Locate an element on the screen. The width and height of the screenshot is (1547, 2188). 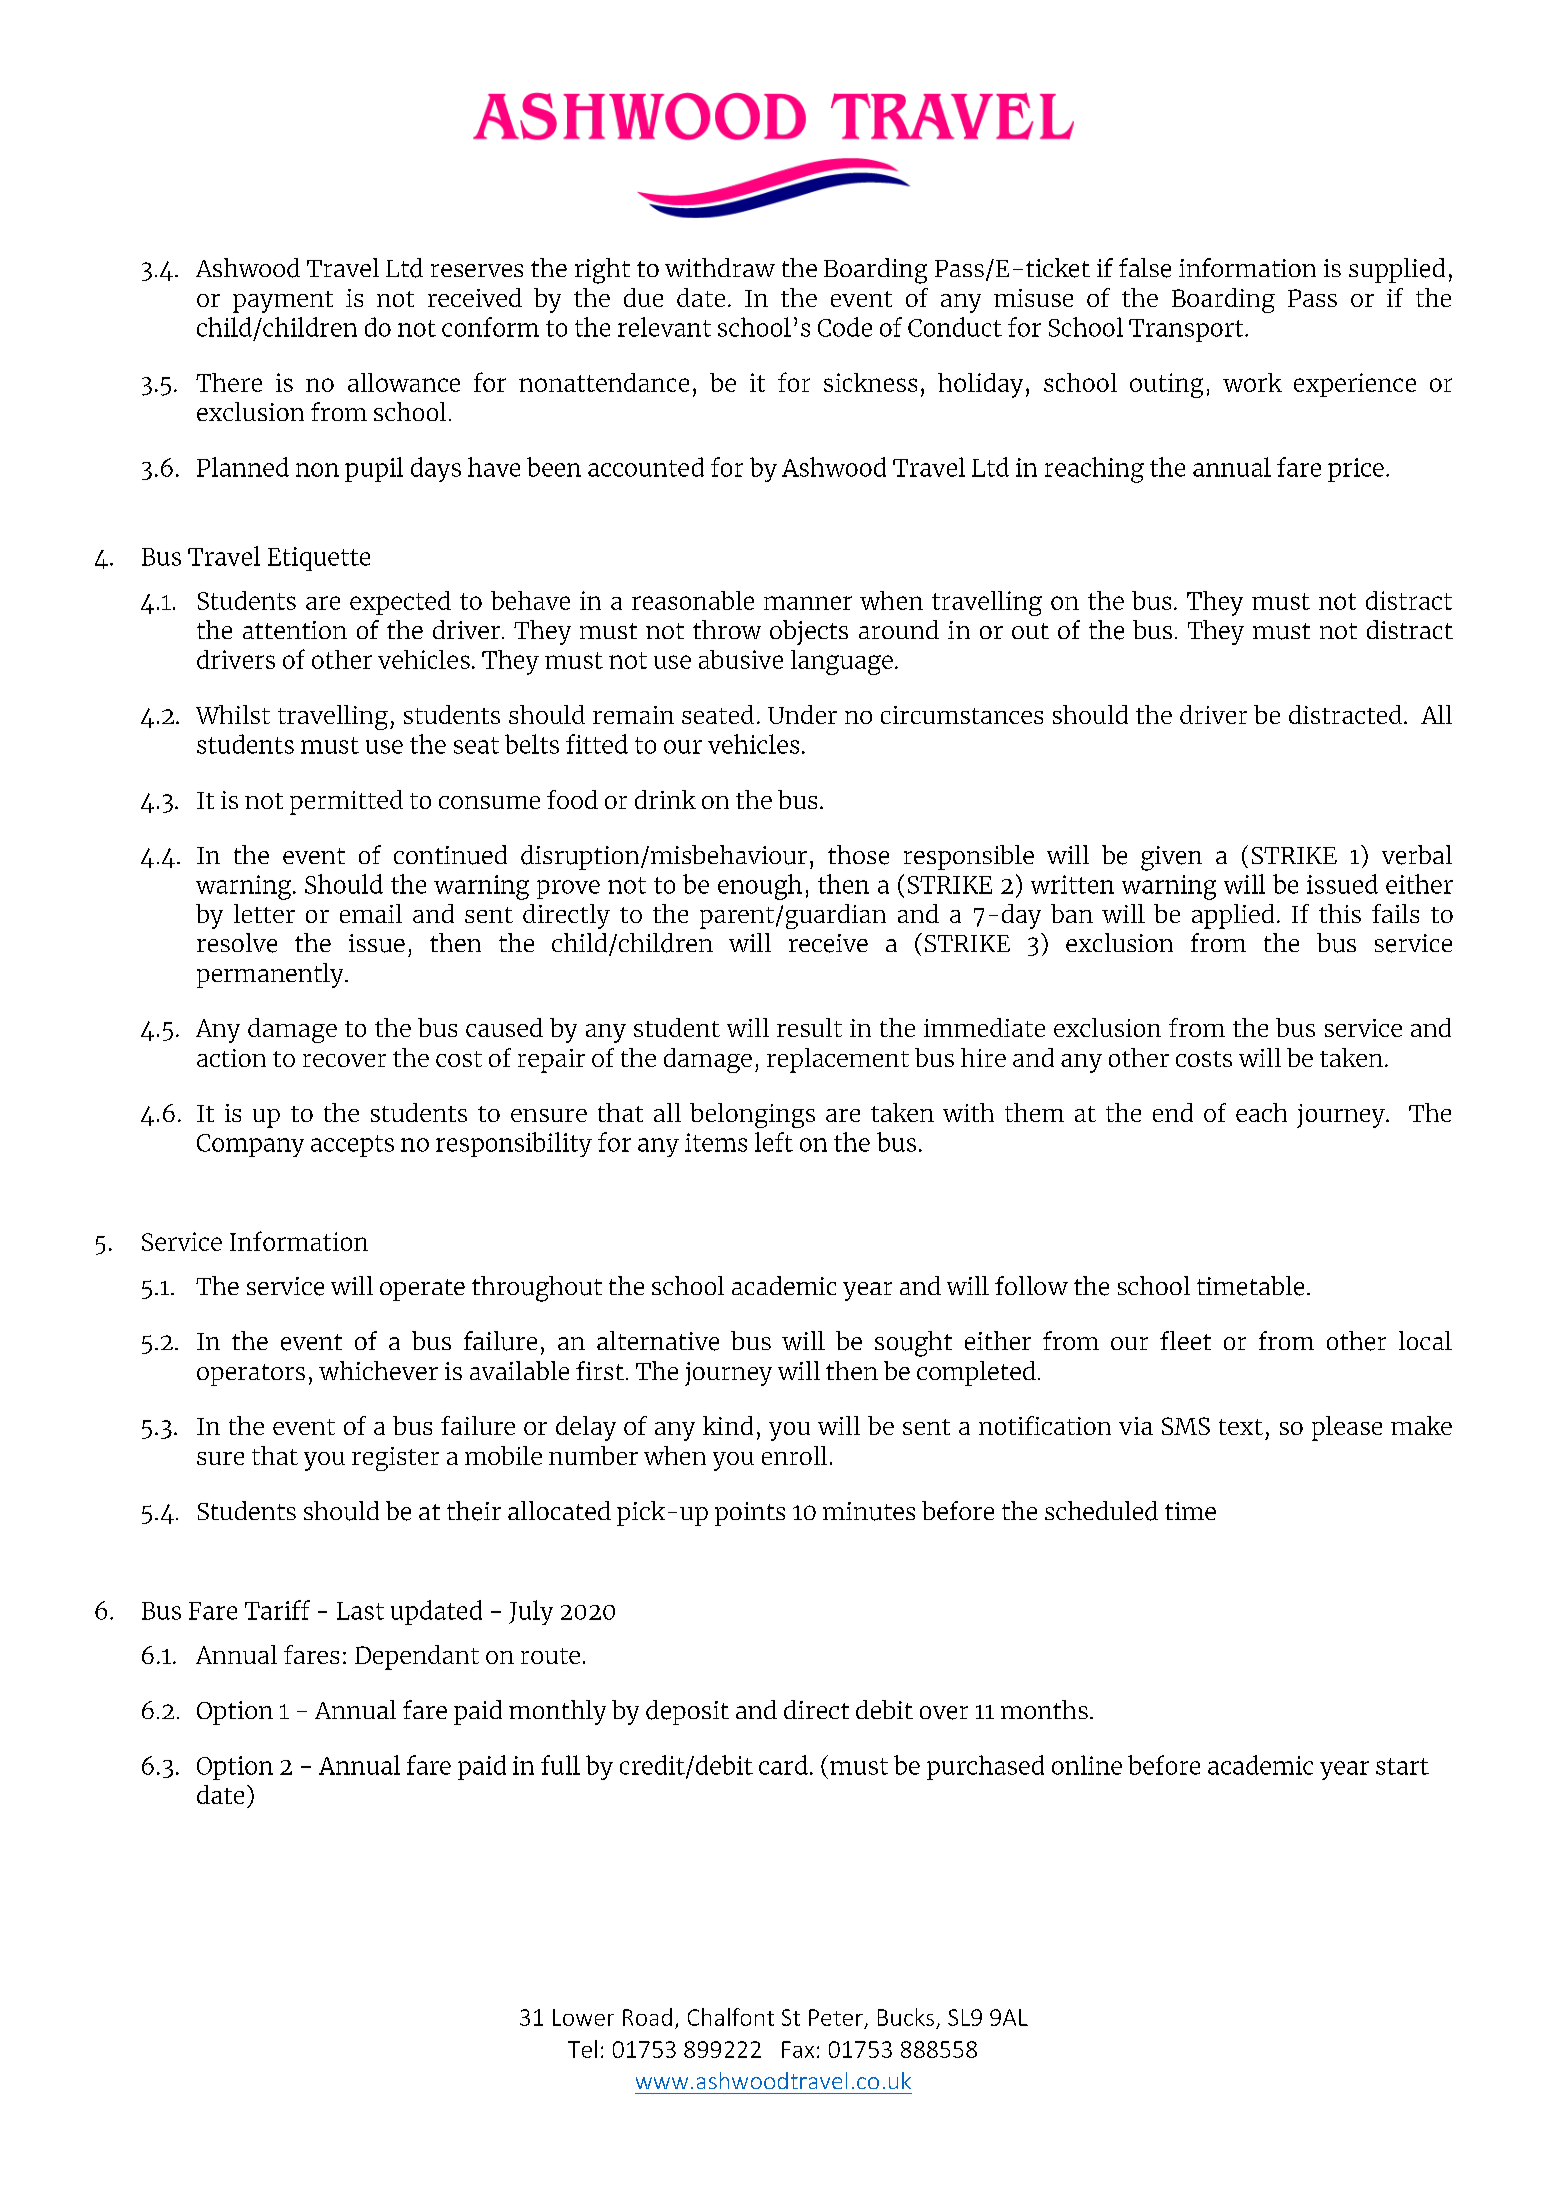
Peter is located at coordinates (836, 2017).
